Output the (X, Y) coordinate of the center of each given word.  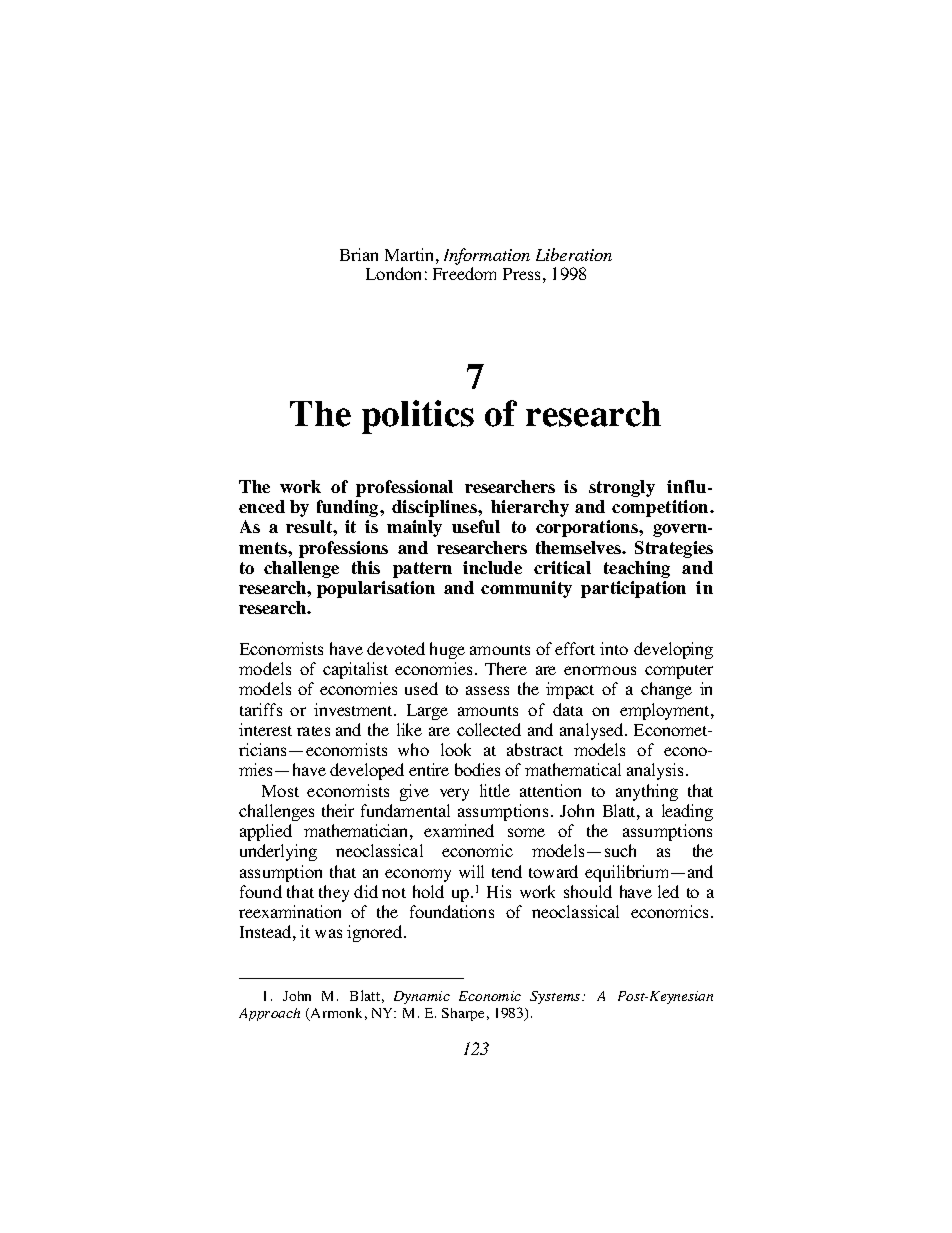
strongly (622, 488)
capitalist (355, 670)
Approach (269, 1014)
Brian (359, 254)
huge (447, 650)
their (338, 810)
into (614, 648)
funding (349, 508)
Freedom (464, 273)
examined (459, 830)
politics (418, 417)
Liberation (574, 254)
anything (647, 792)
